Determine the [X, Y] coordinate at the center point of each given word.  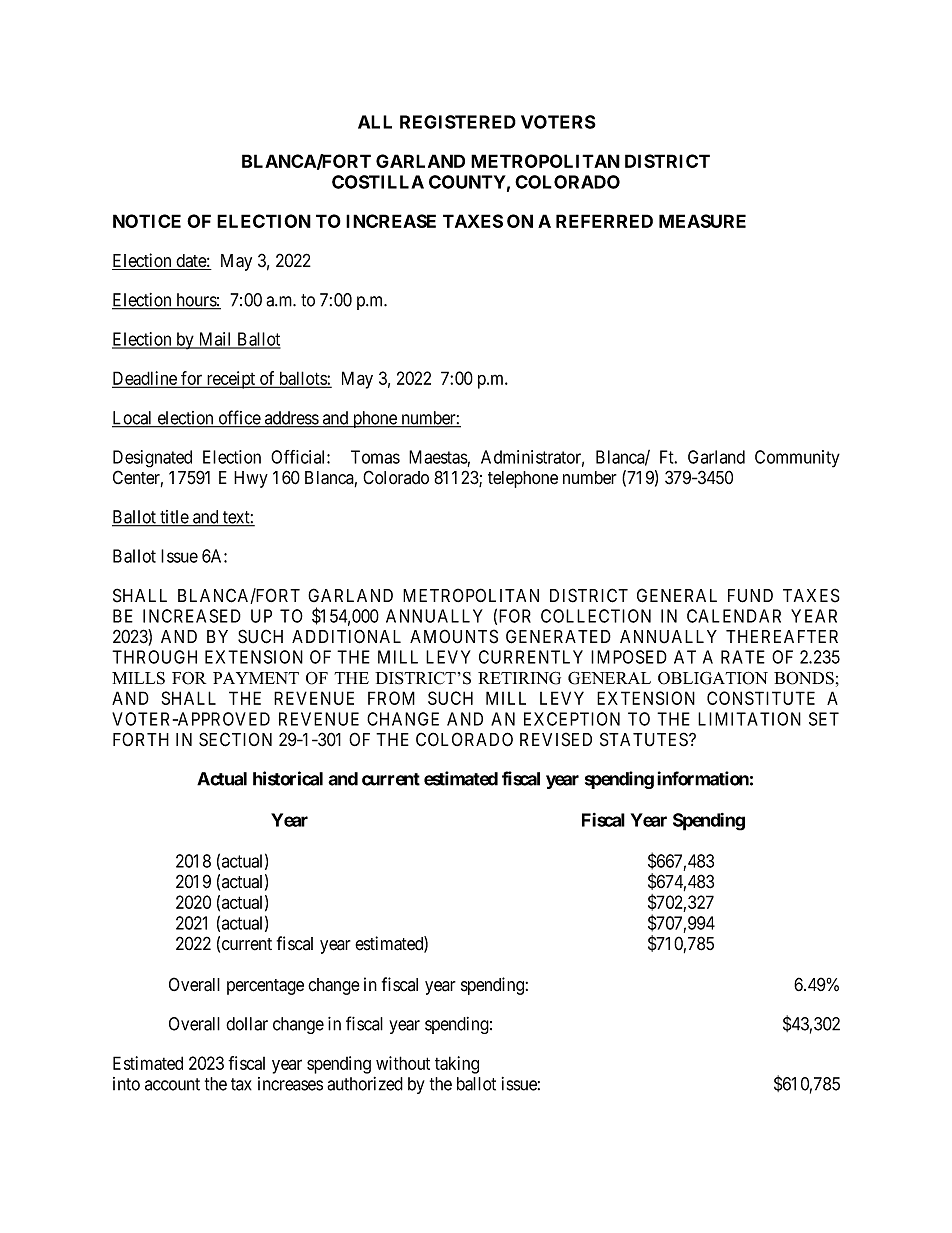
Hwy [251, 479]
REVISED [556, 739]
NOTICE [147, 221]
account [172, 1084]
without [403, 1063]
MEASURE [702, 221]
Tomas [375, 457]
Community [797, 459]
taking [457, 1065]
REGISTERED [458, 122]
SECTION [235, 739]
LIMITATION [749, 719]
